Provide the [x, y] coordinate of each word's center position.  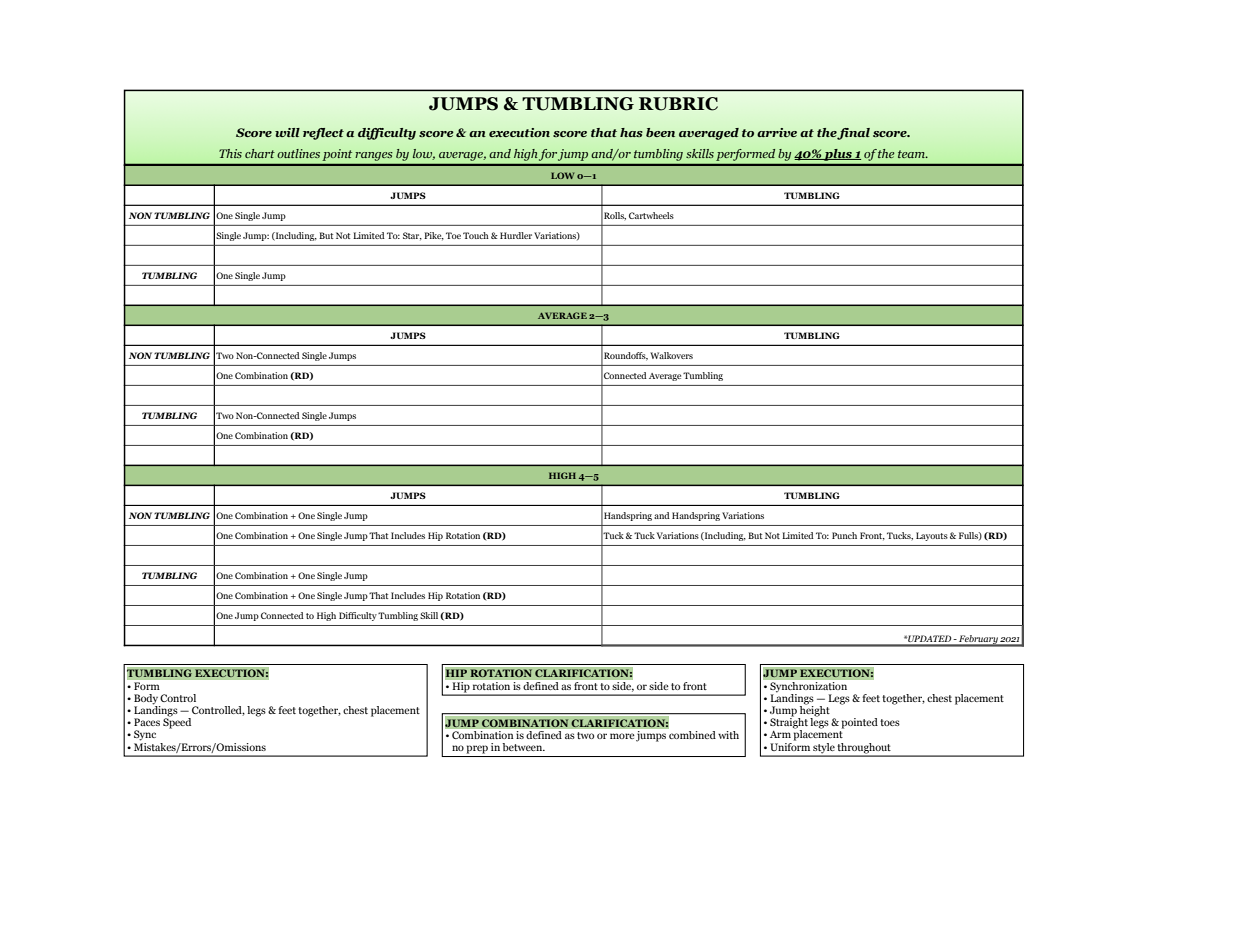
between [523, 747]
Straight [789, 723]
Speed [177, 722]
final [853, 134]
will [287, 132]
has [631, 132]
